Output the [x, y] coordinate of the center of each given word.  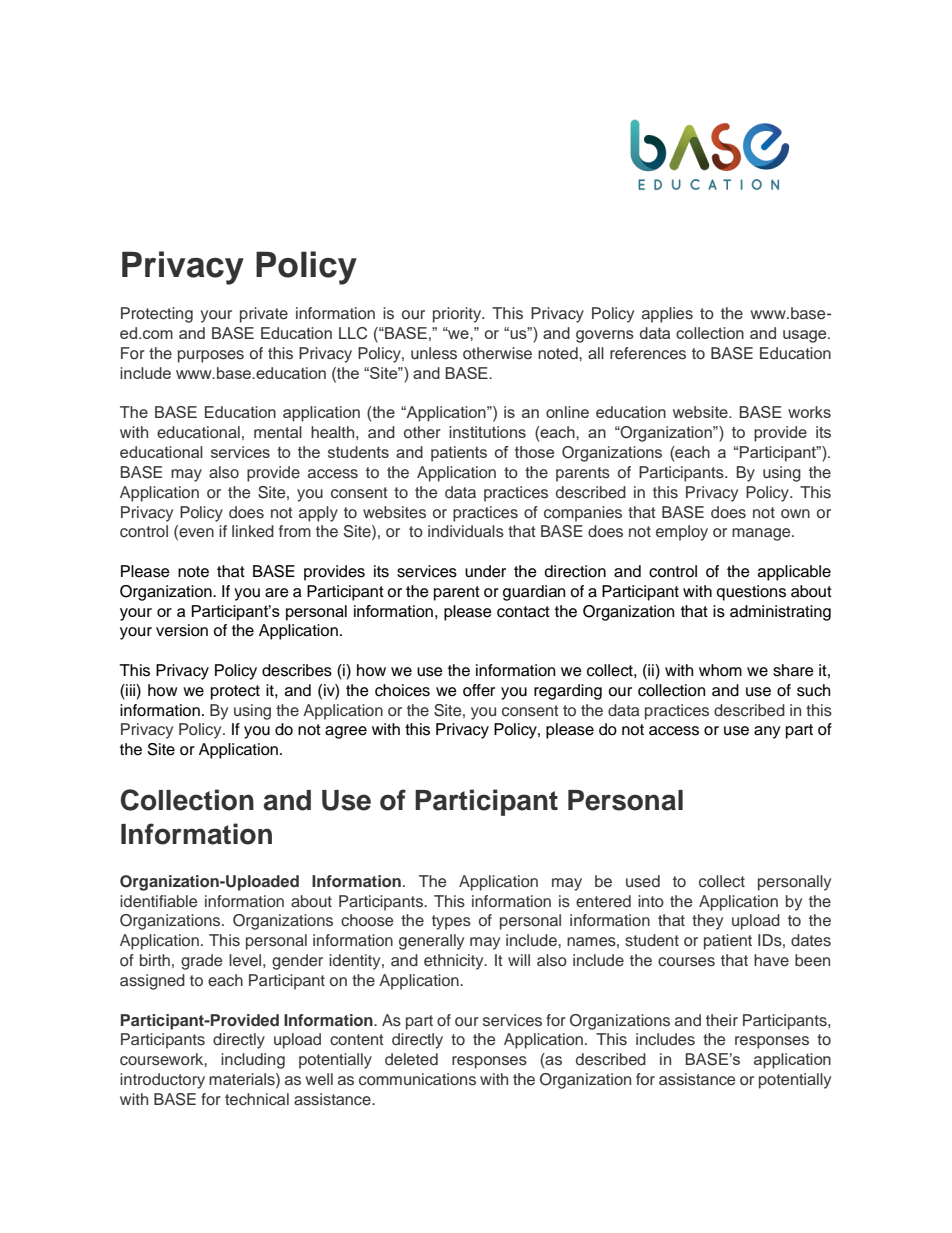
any [767, 732]
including [253, 1061]
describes [297, 670]
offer [479, 690]
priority [458, 315]
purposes [211, 356]
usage [806, 336]
